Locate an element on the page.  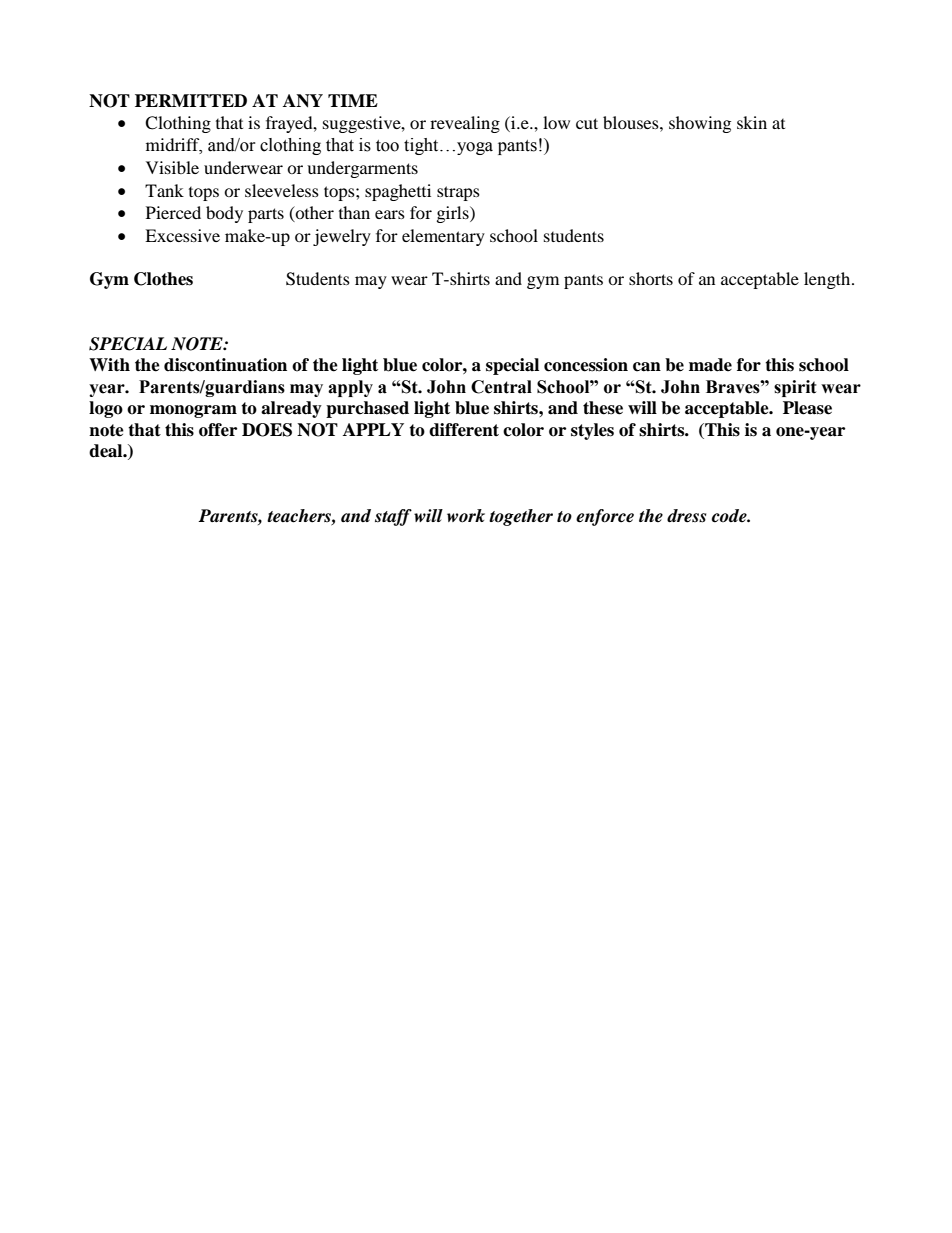
Excessive is located at coordinates (182, 235).
